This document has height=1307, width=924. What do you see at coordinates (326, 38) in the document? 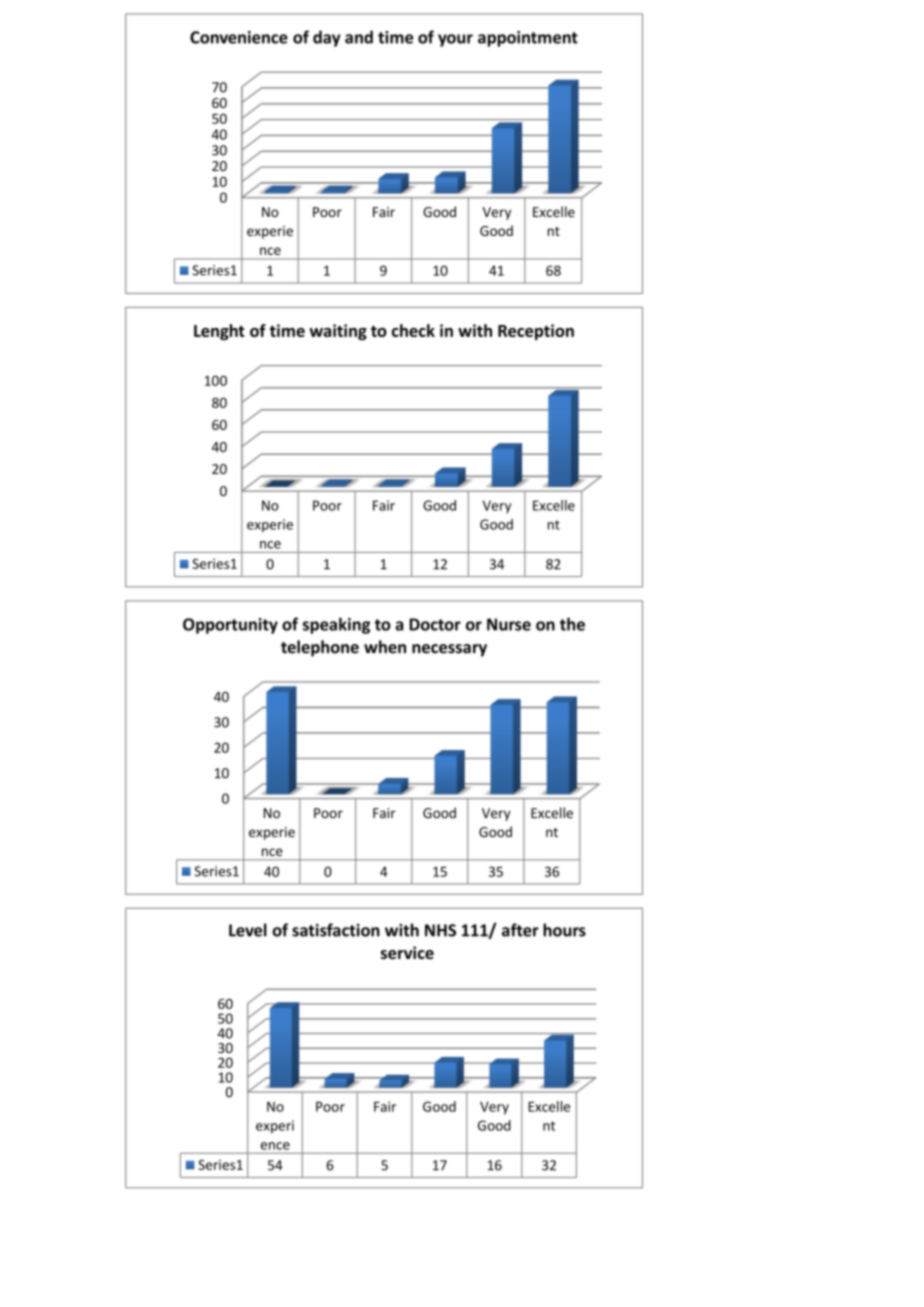
I see `day` at bounding box center [326, 38].
